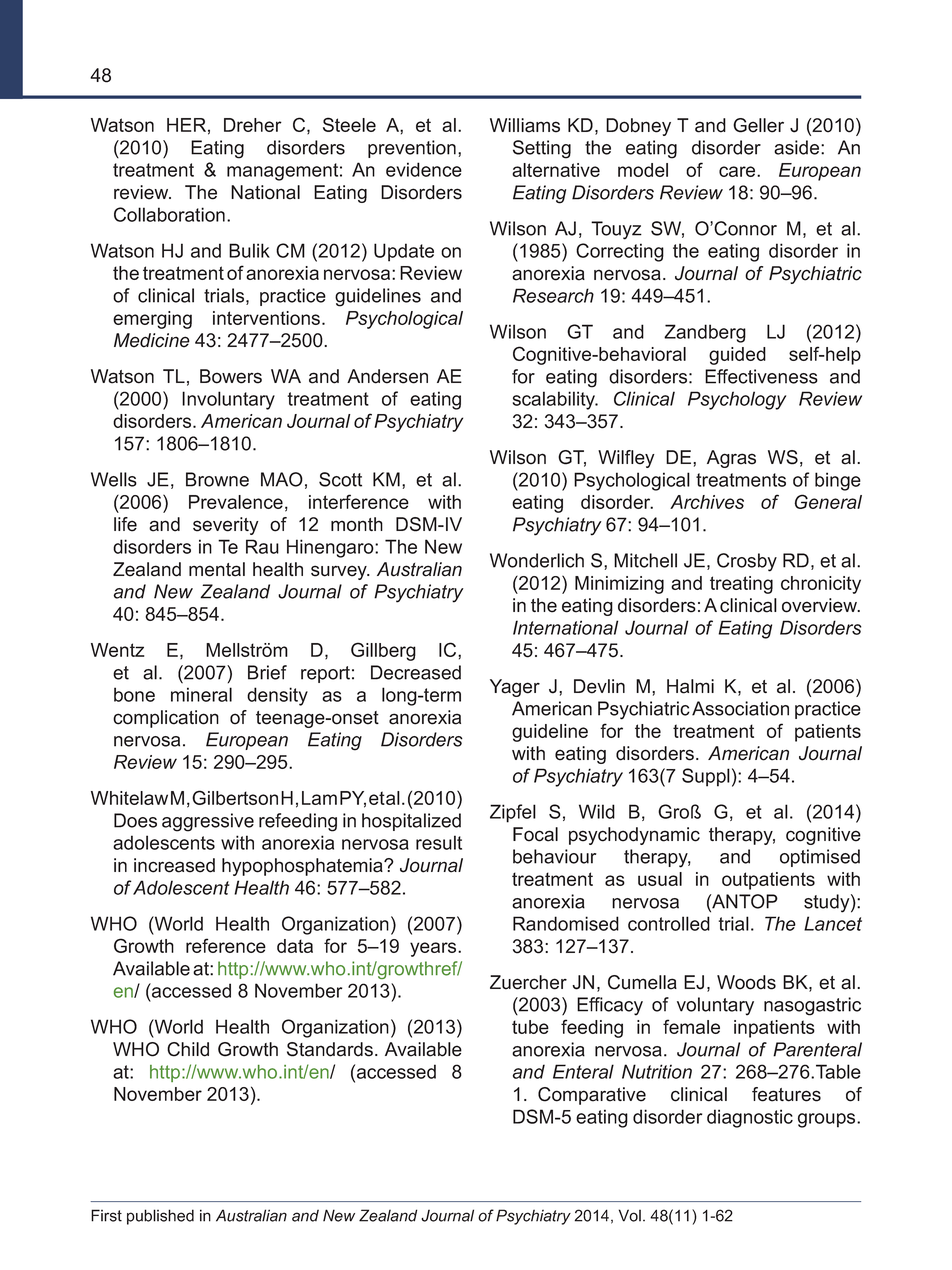  What do you see at coordinates (253, 125) in the screenshot?
I see `Dreher` at bounding box center [253, 125].
